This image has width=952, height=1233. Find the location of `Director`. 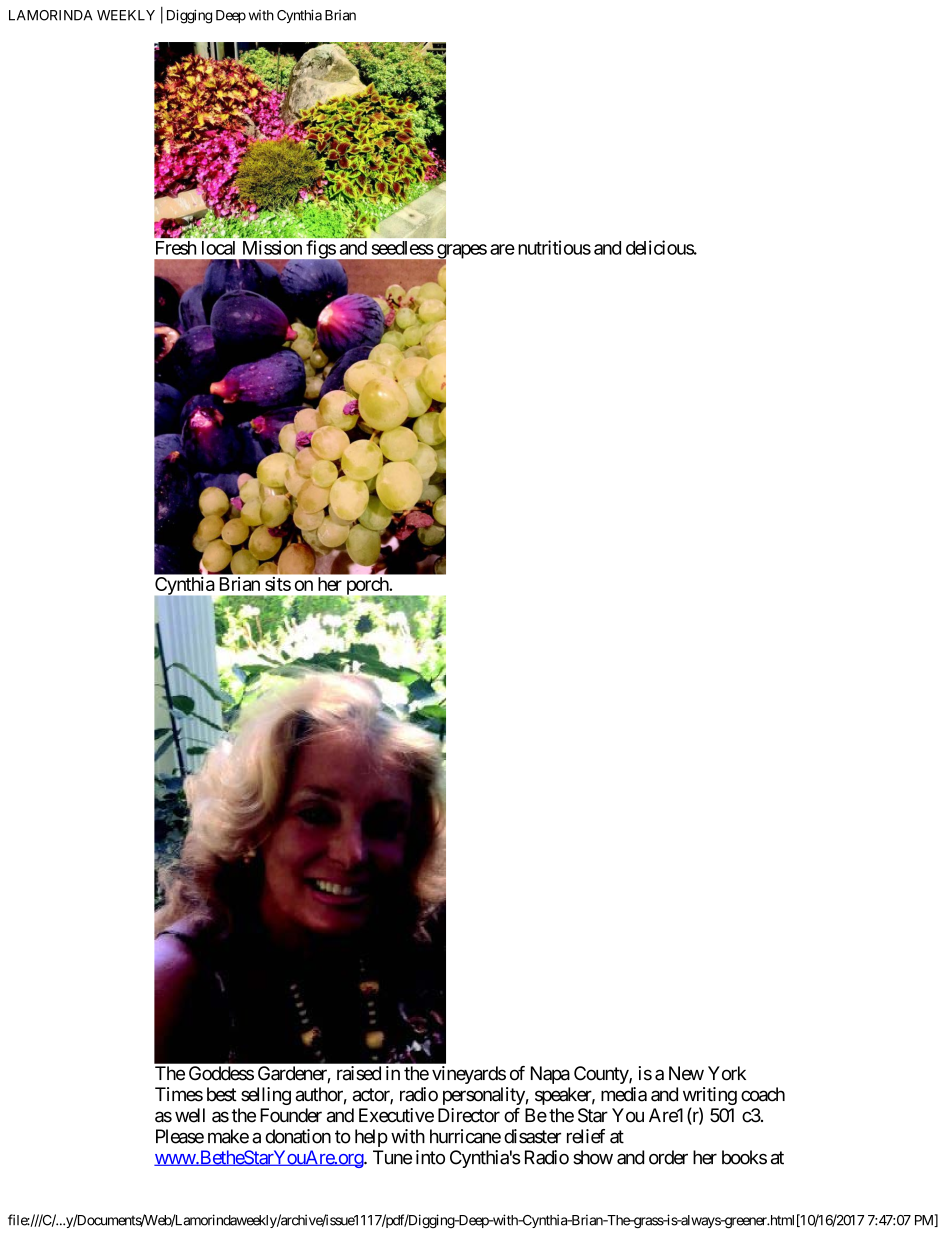

Director is located at coordinates (469, 1115).
